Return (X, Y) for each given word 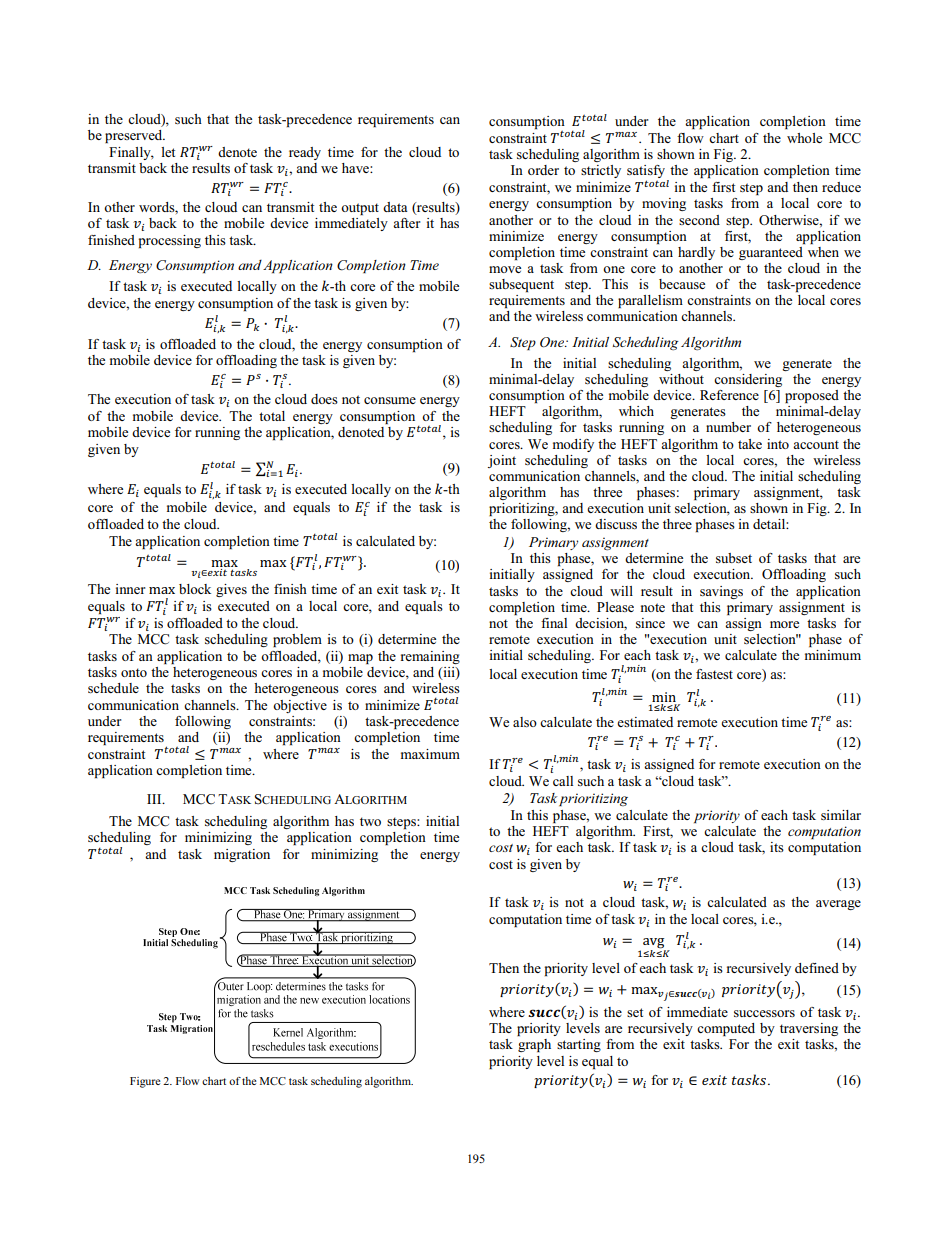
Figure (145, 1082)
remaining (430, 657)
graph (534, 1045)
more (784, 624)
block (195, 589)
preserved (135, 136)
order (543, 170)
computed (726, 1029)
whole (804, 138)
